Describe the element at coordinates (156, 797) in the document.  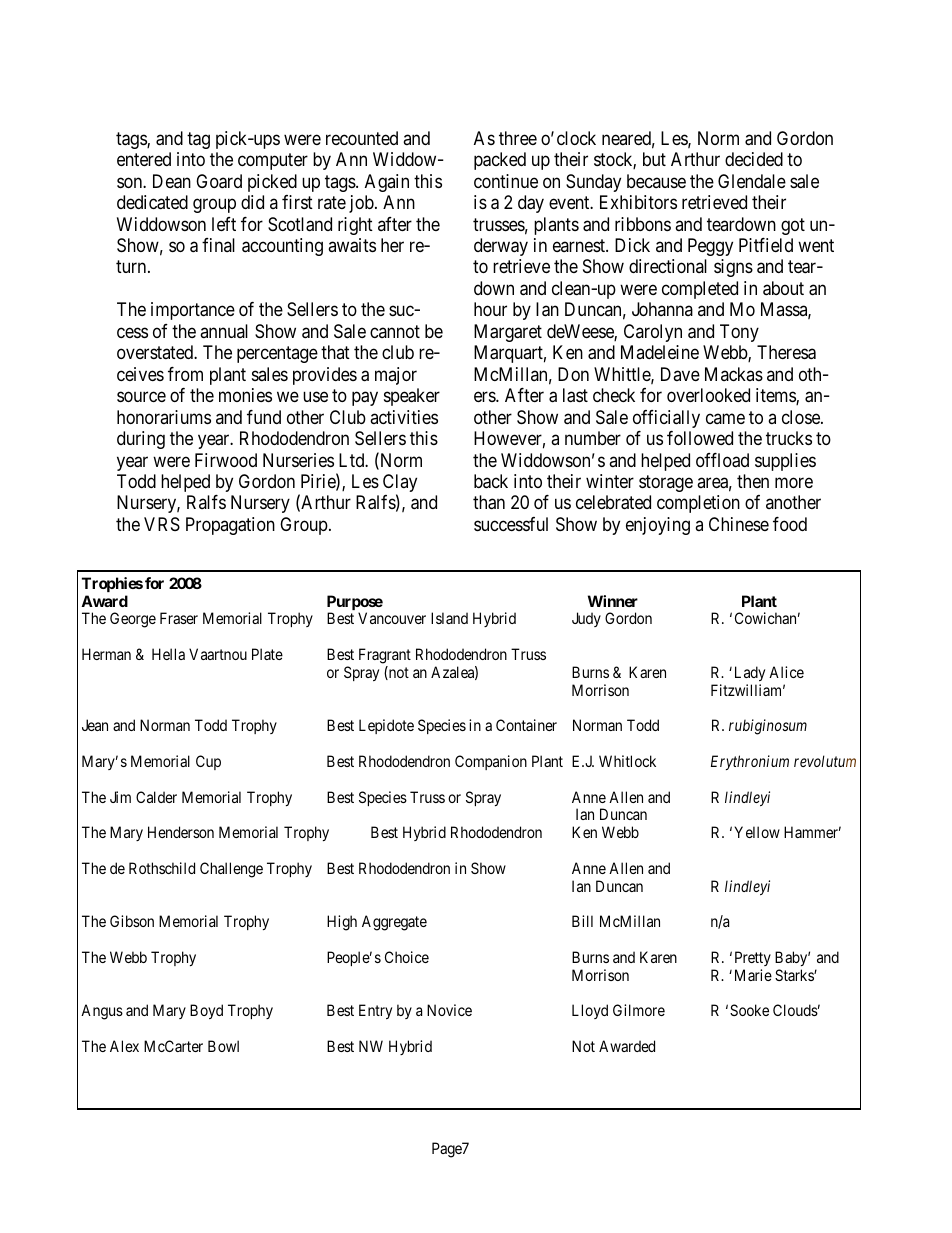
I see `Calder` at that location.
